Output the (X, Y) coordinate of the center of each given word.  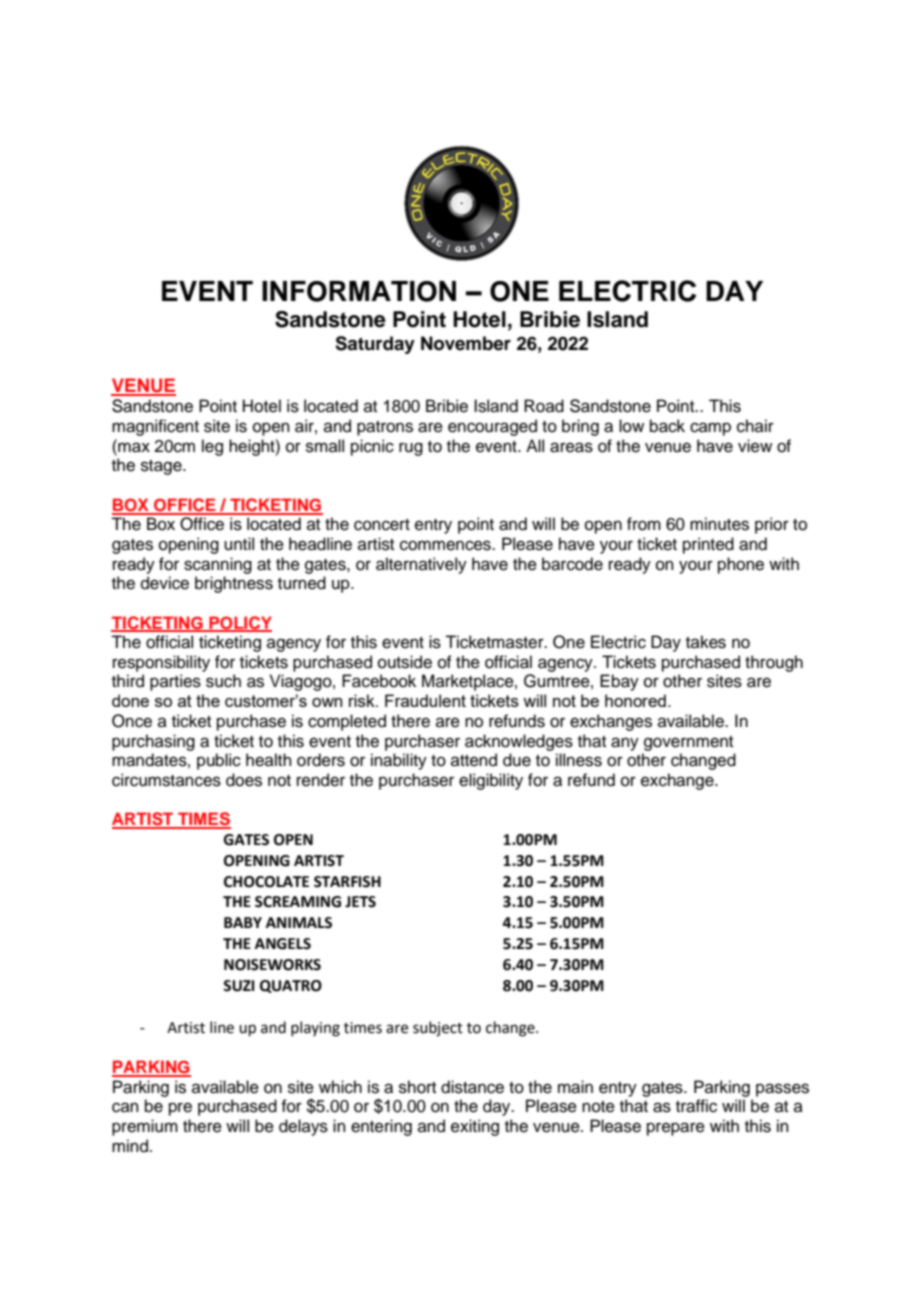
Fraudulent (425, 700)
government (688, 743)
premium (145, 1127)
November (466, 343)
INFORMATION (359, 291)
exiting (475, 1127)
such (223, 681)
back (667, 426)
